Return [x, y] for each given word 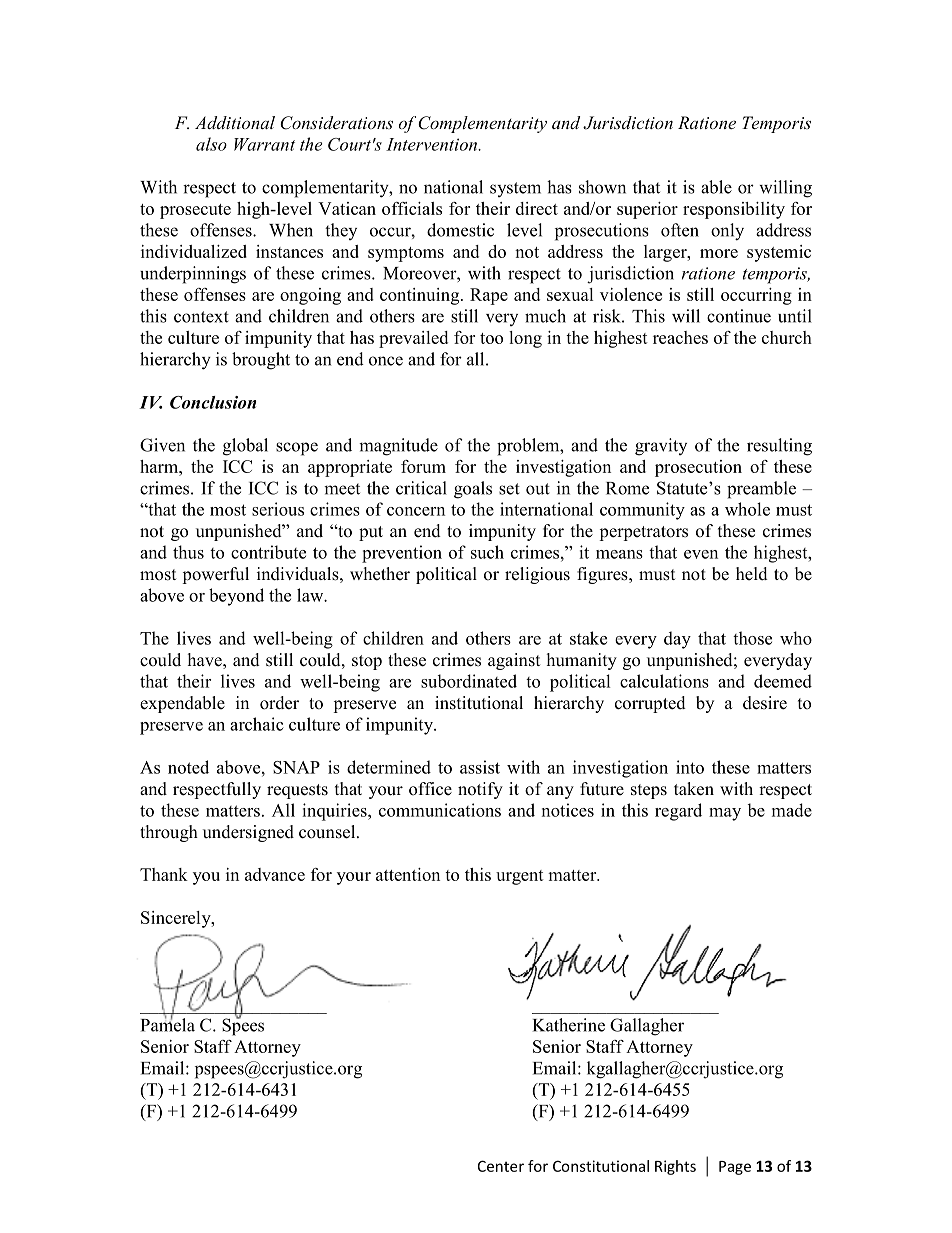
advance [275, 874]
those [752, 638]
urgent [520, 877]
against [514, 661]
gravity [661, 447]
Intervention [433, 144]
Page [735, 1168]
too [491, 338]
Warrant [264, 144]
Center [501, 1166]
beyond [236, 597]
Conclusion [213, 402]
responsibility [734, 210]
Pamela [168, 1024]
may [725, 814]
